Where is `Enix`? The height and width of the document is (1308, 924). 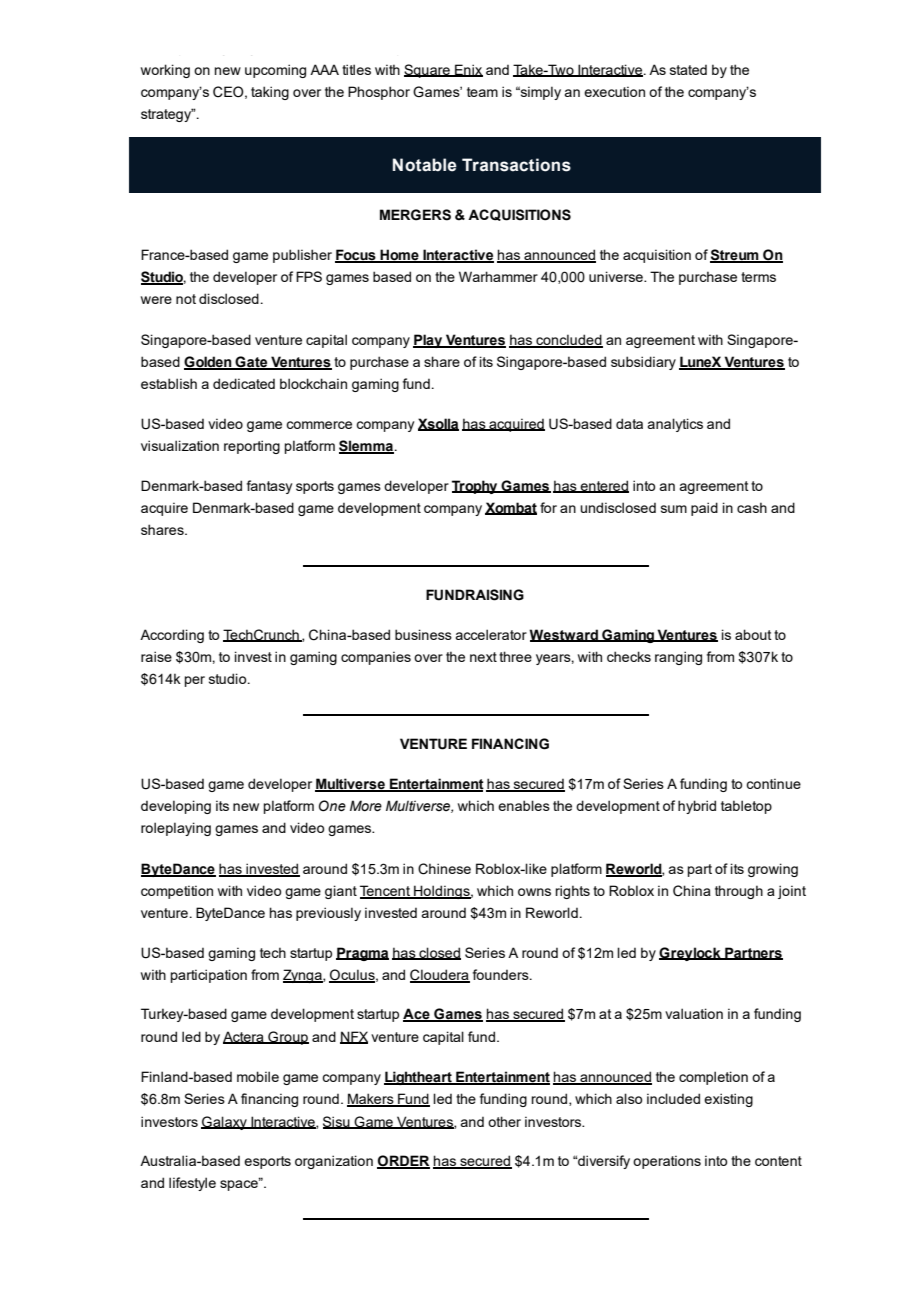 Enix is located at coordinates (468, 70).
